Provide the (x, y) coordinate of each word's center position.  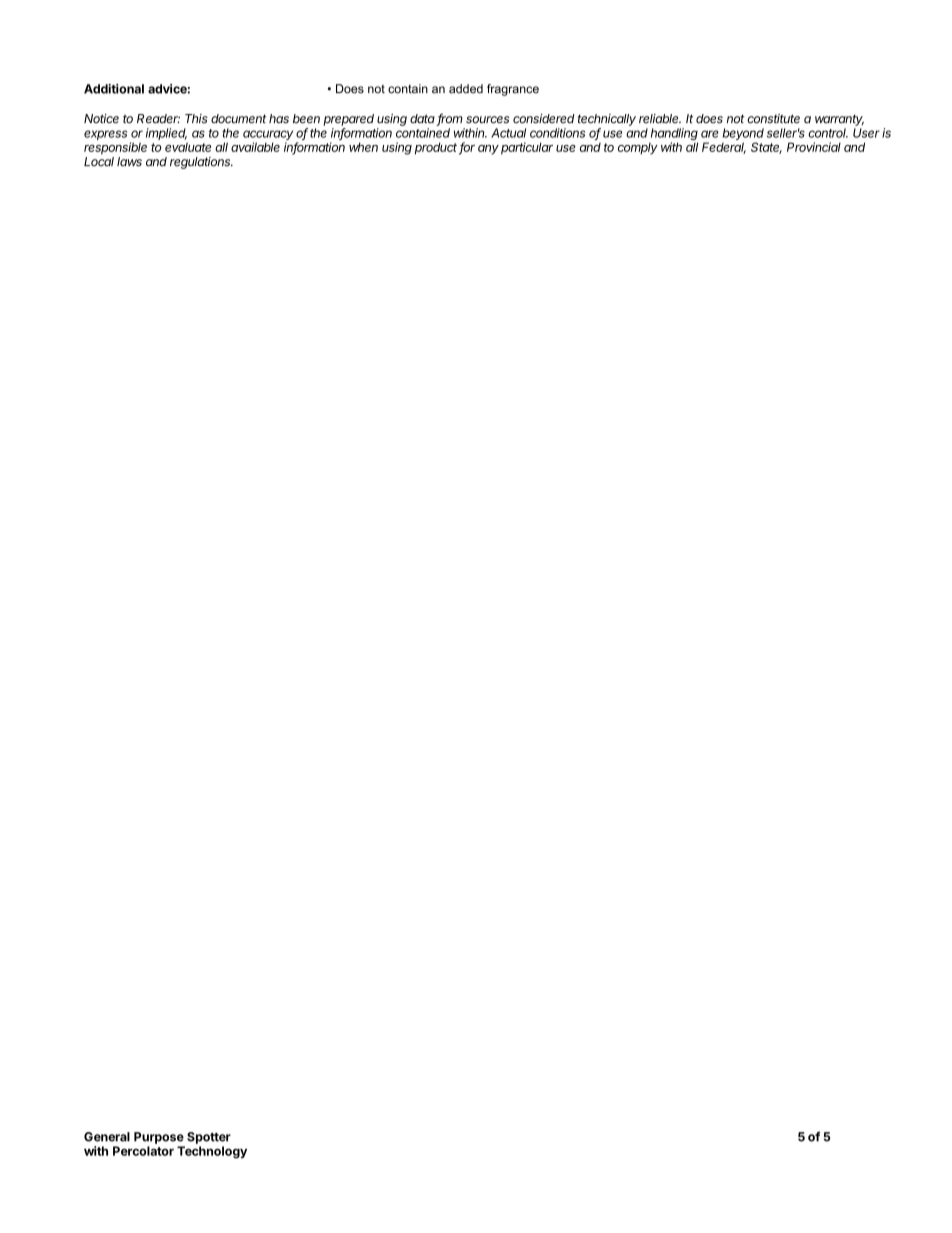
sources (488, 120)
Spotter (209, 1138)
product (437, 148)
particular (527, 148)
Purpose (159, 1138)
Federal (724, 148)
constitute (773, 119)
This (196, 119)
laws (129, 162)
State (766, 148)
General (107, 1137)
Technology (212, 1152)
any (488, 150)
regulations (201, 163)
